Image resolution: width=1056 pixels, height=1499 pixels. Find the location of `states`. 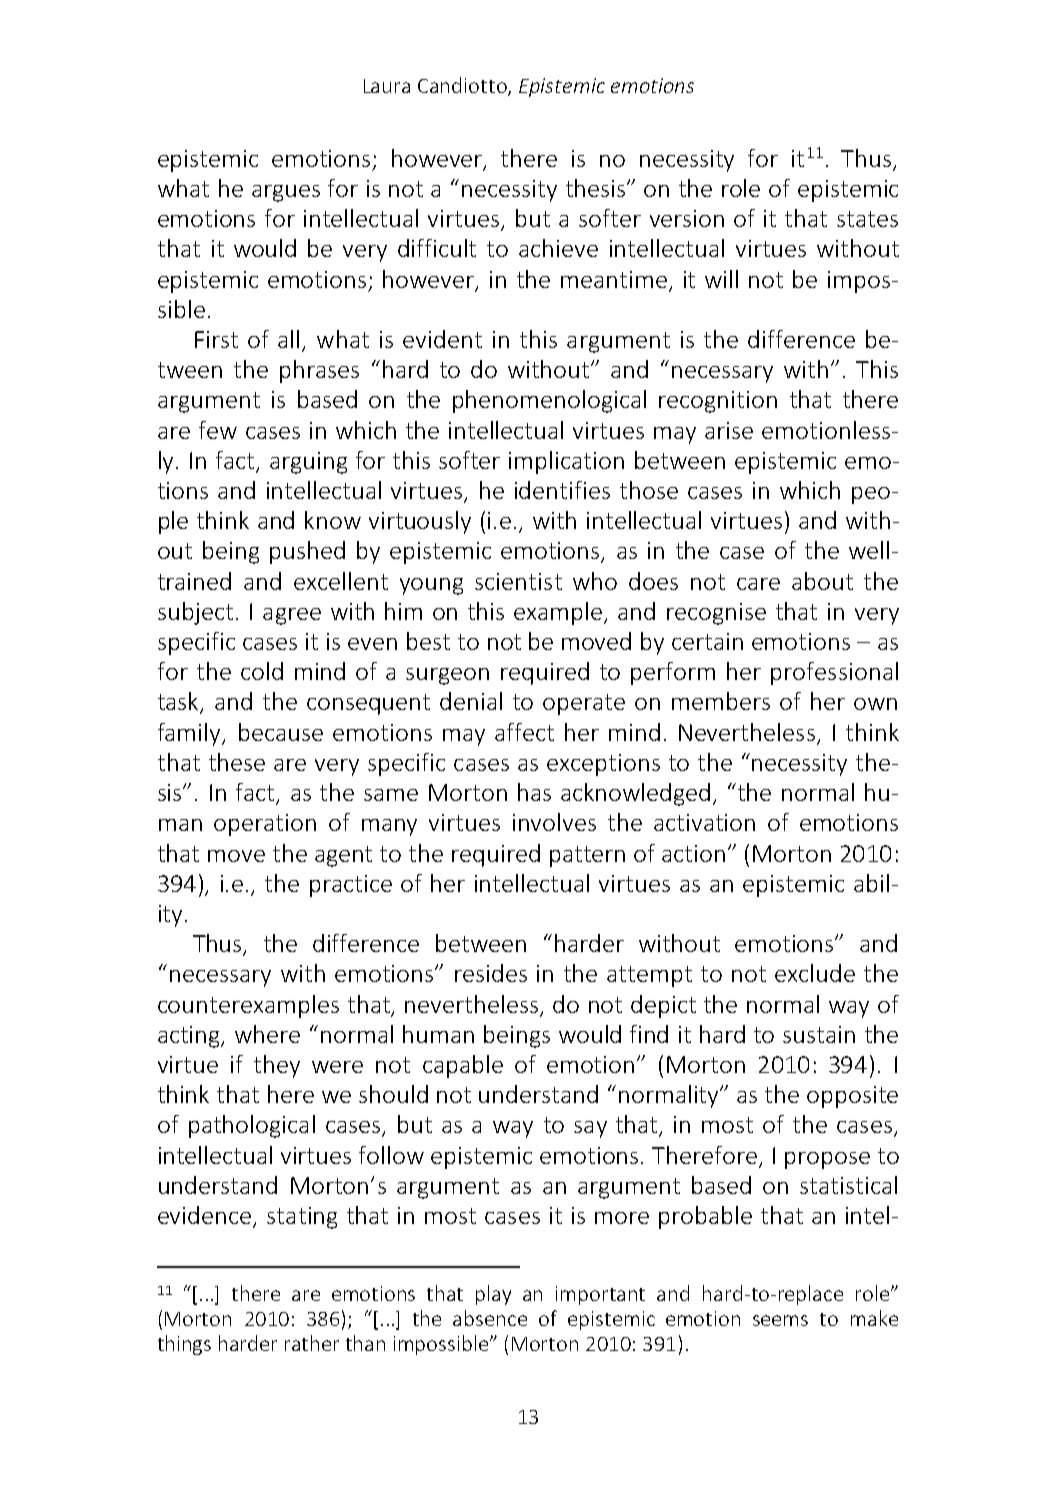

states is located at coordinates (867, 219).
